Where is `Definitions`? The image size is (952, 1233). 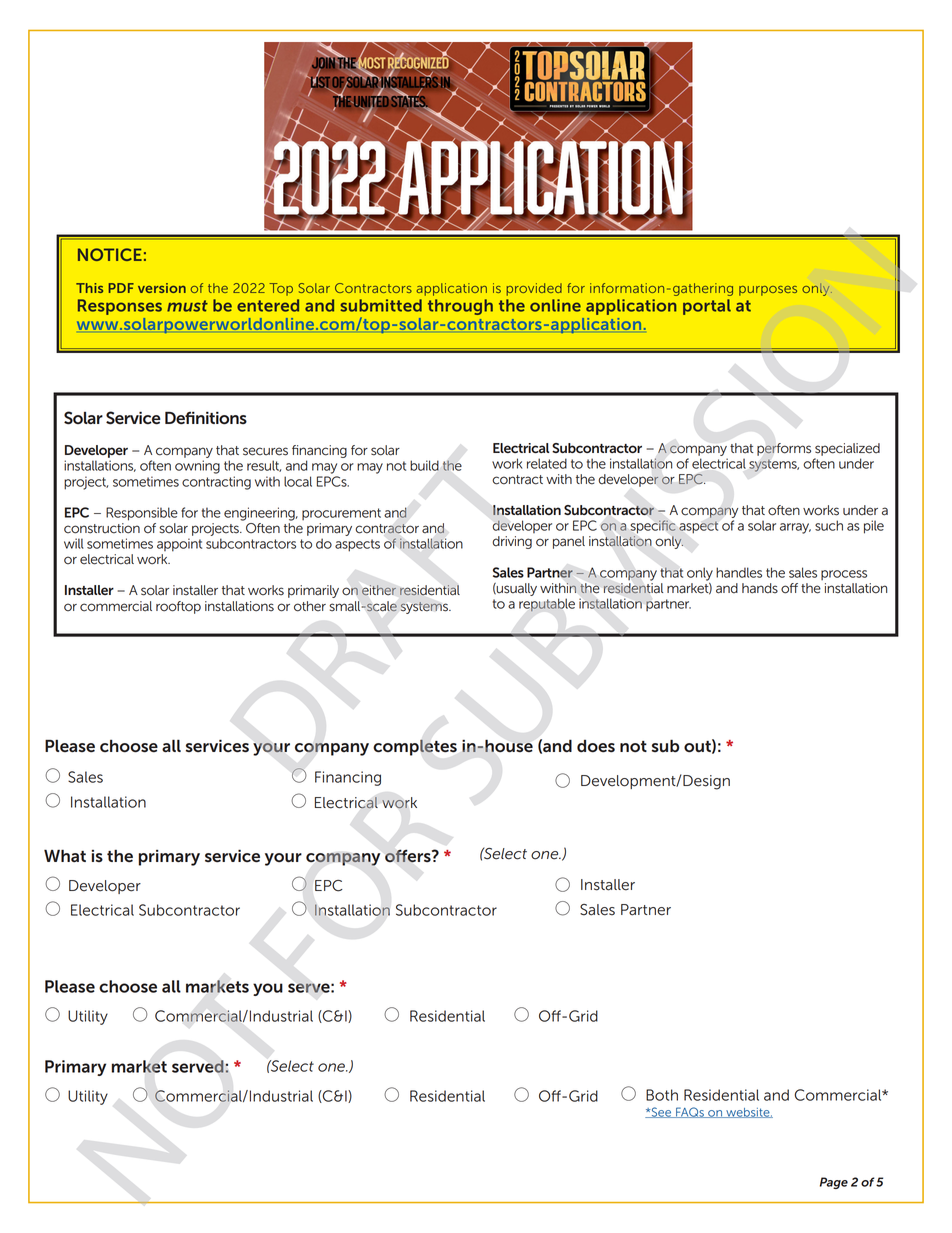
Definitions is located at coordinates (206, 418).
